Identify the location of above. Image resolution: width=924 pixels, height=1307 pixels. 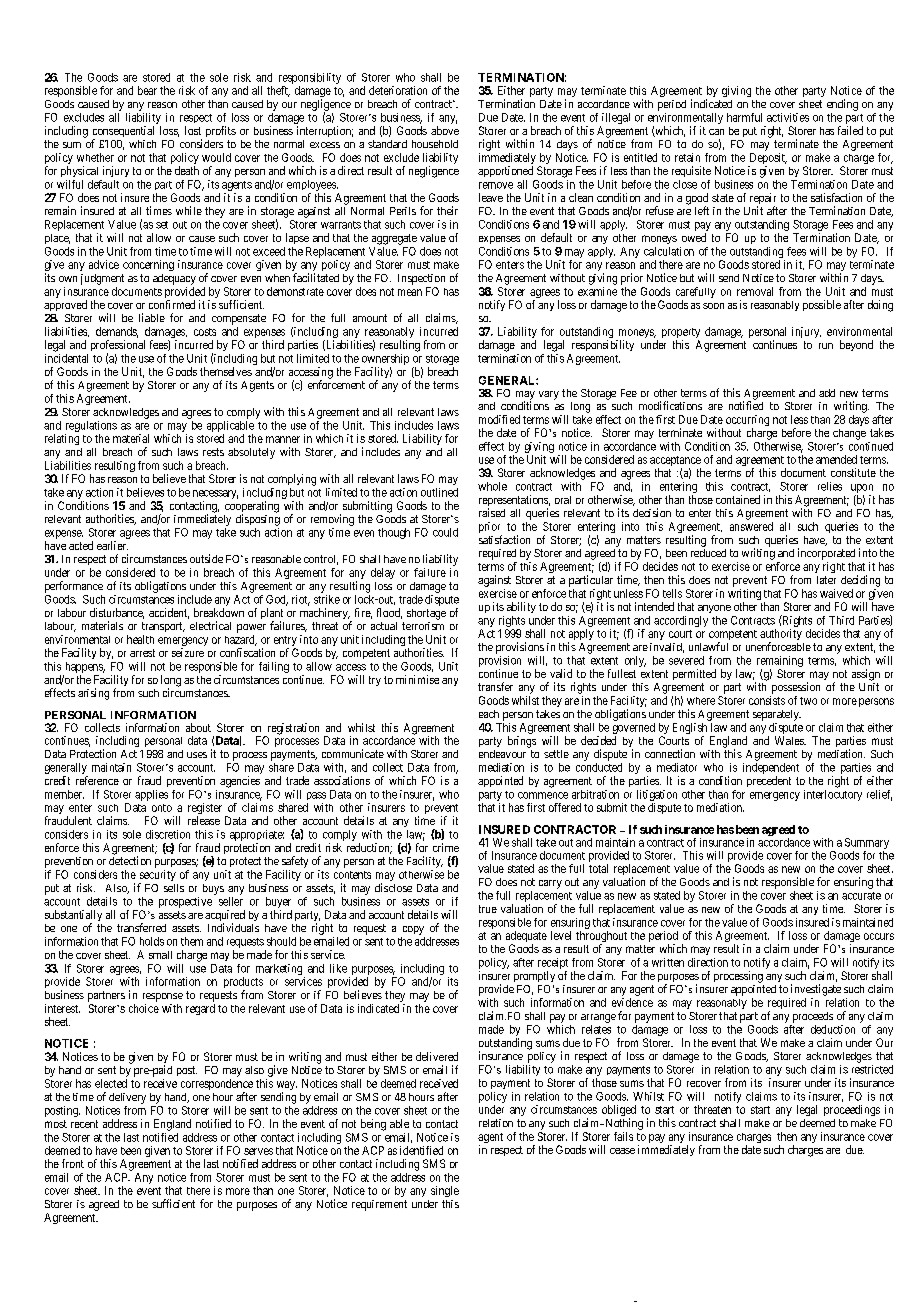
(445, 130).
